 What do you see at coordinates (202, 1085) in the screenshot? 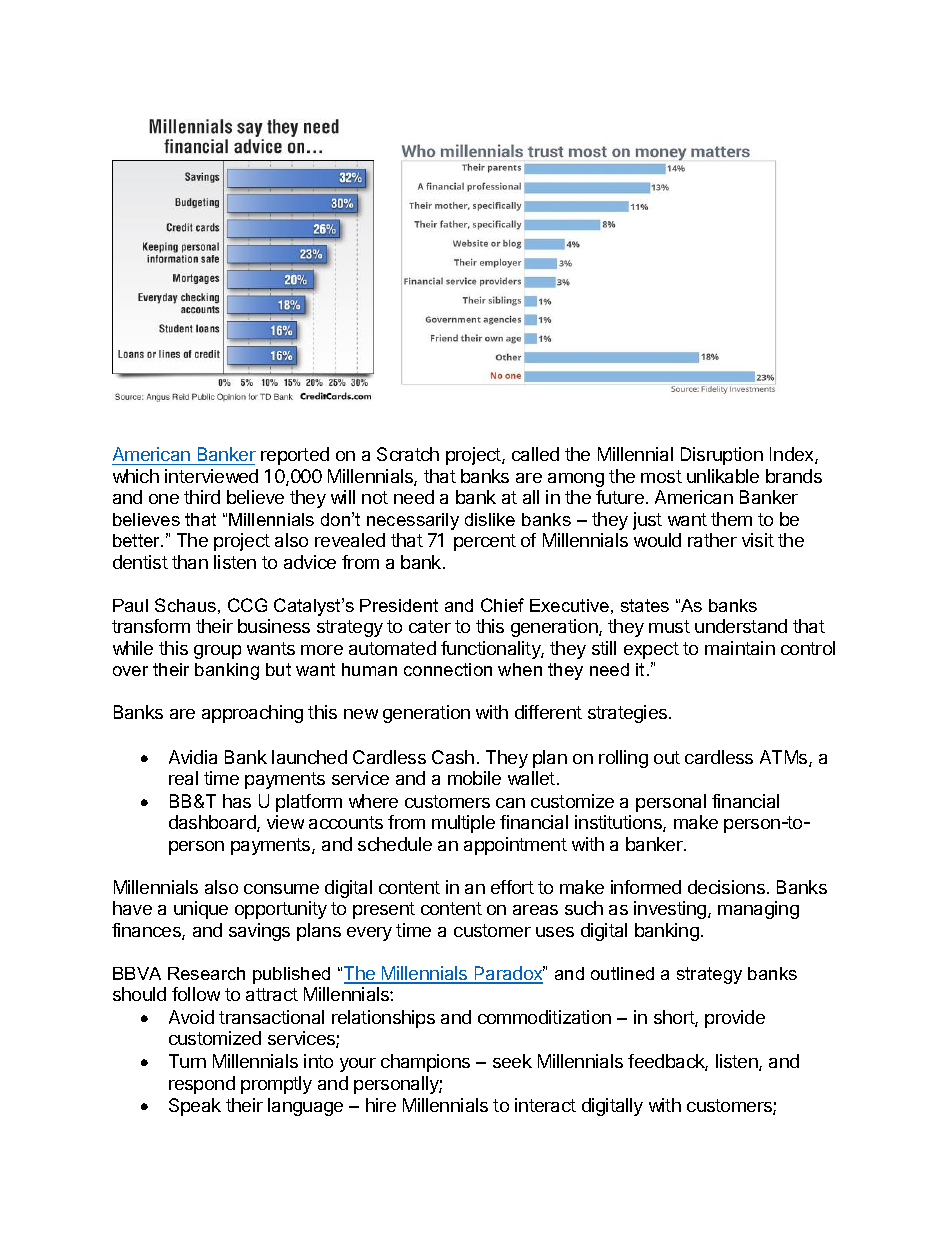
I see `respond` at bounding box center [202, 1085].
